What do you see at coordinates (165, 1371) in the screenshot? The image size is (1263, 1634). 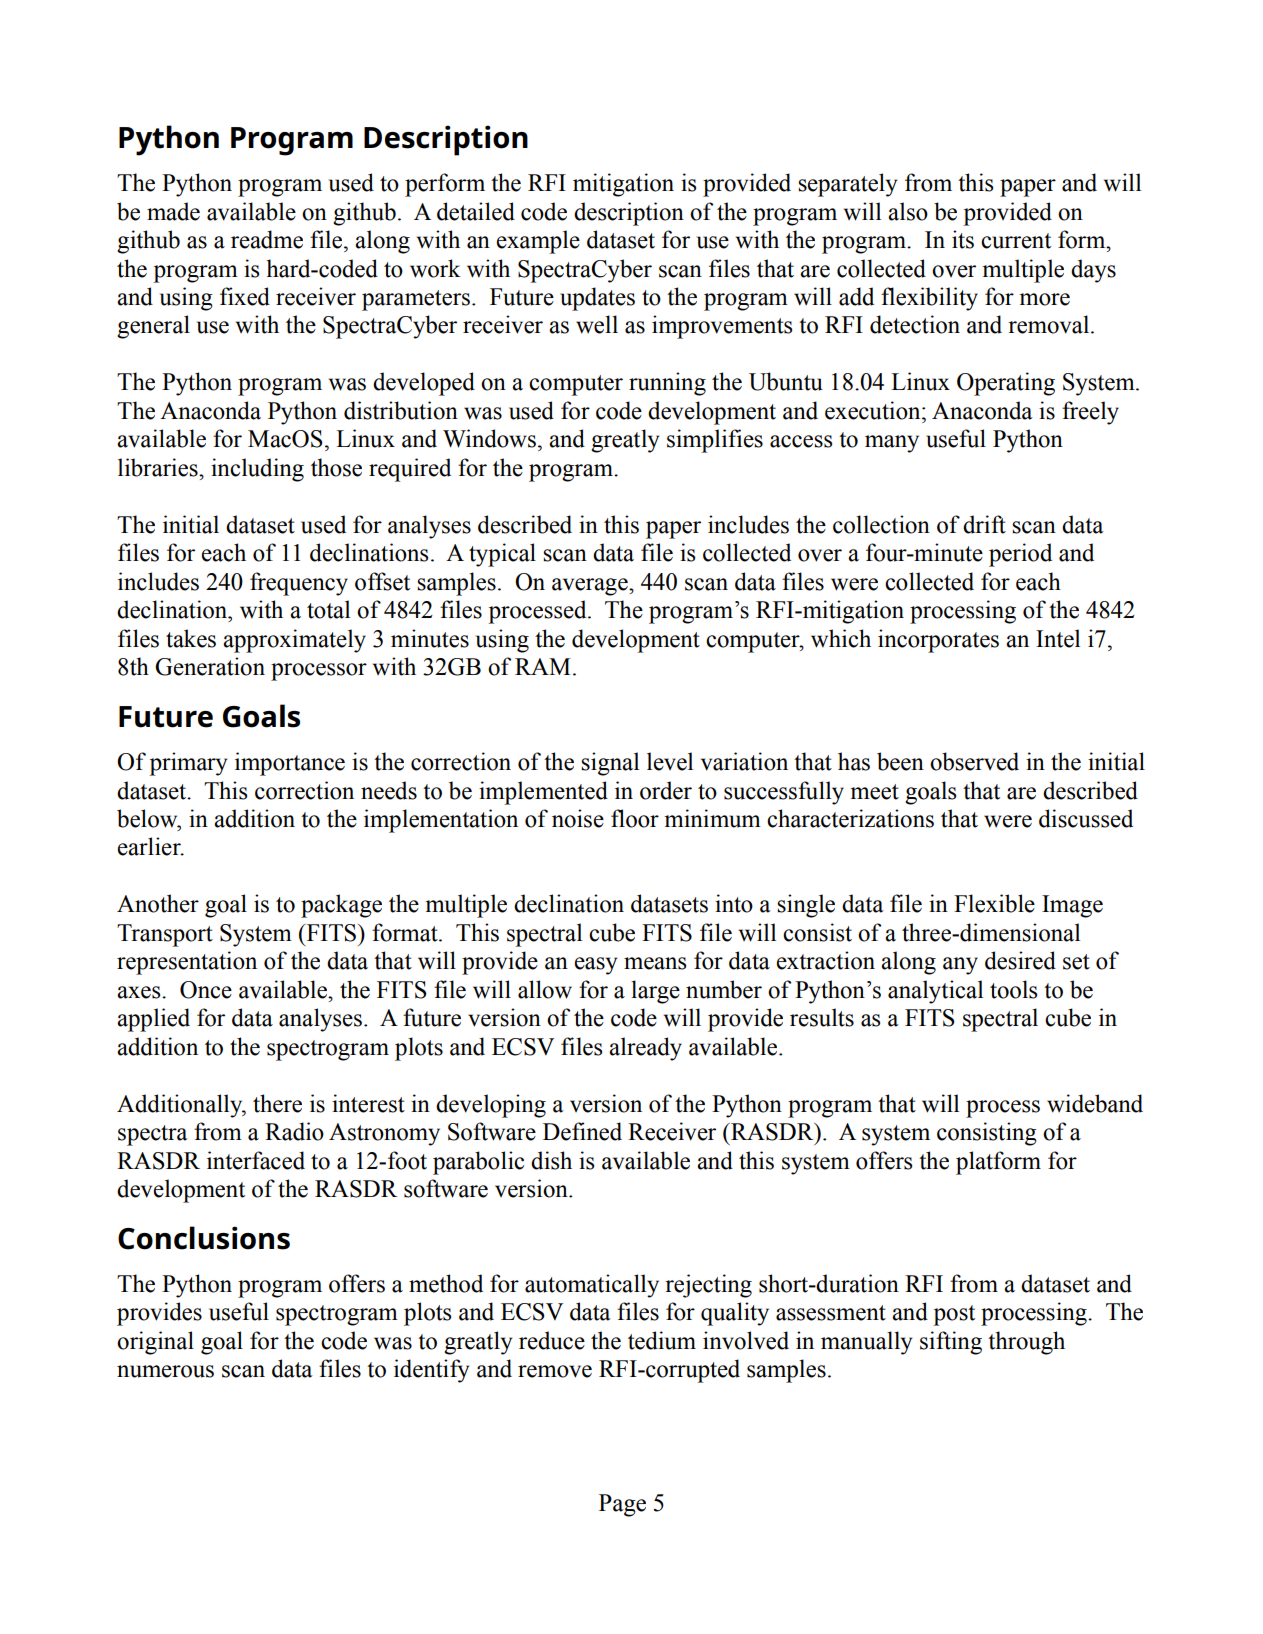 I see `numerous` at bounding box center [165, 1371].
